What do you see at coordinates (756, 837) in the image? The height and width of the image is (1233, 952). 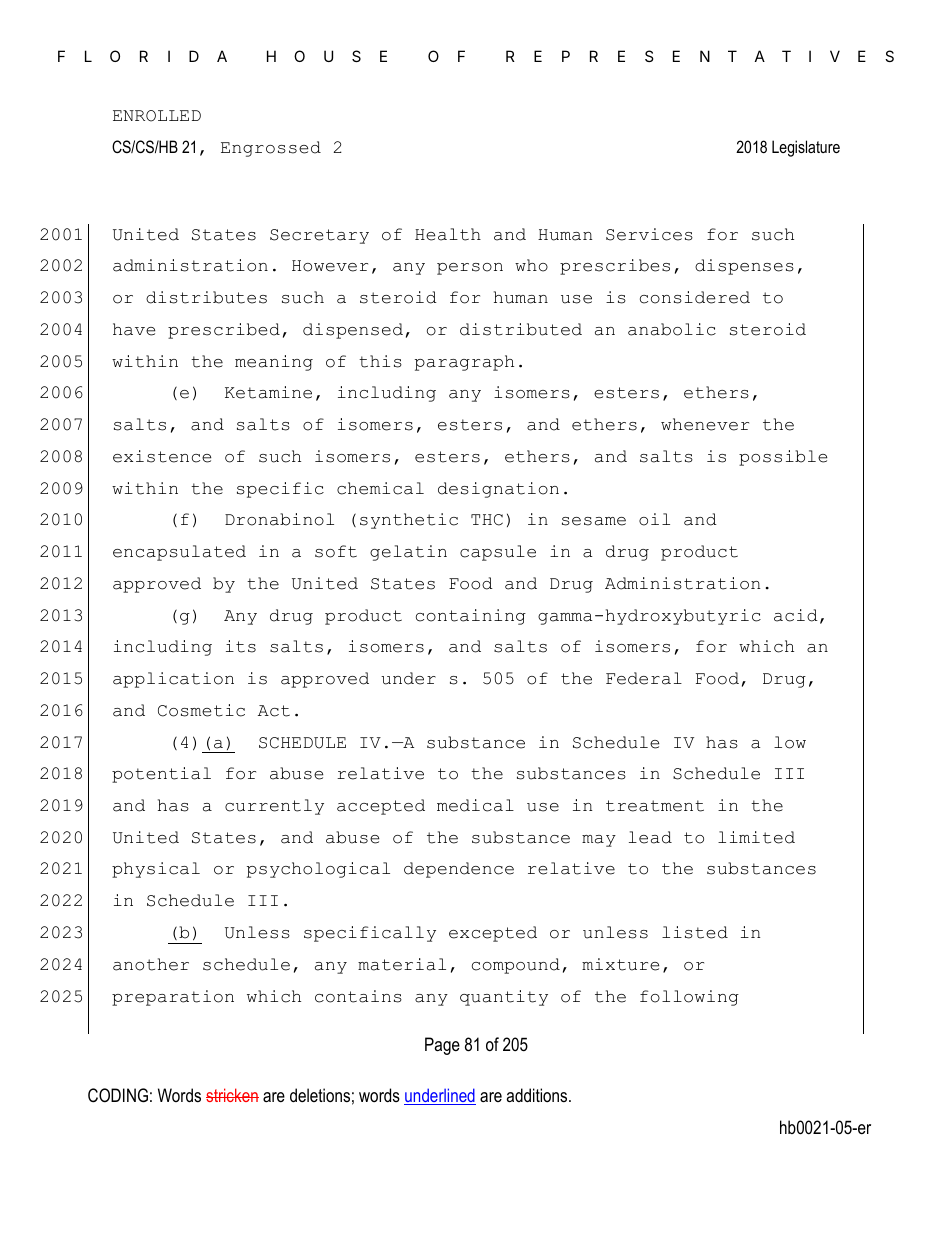 I see `limited` at bounding box center [756, 837].
